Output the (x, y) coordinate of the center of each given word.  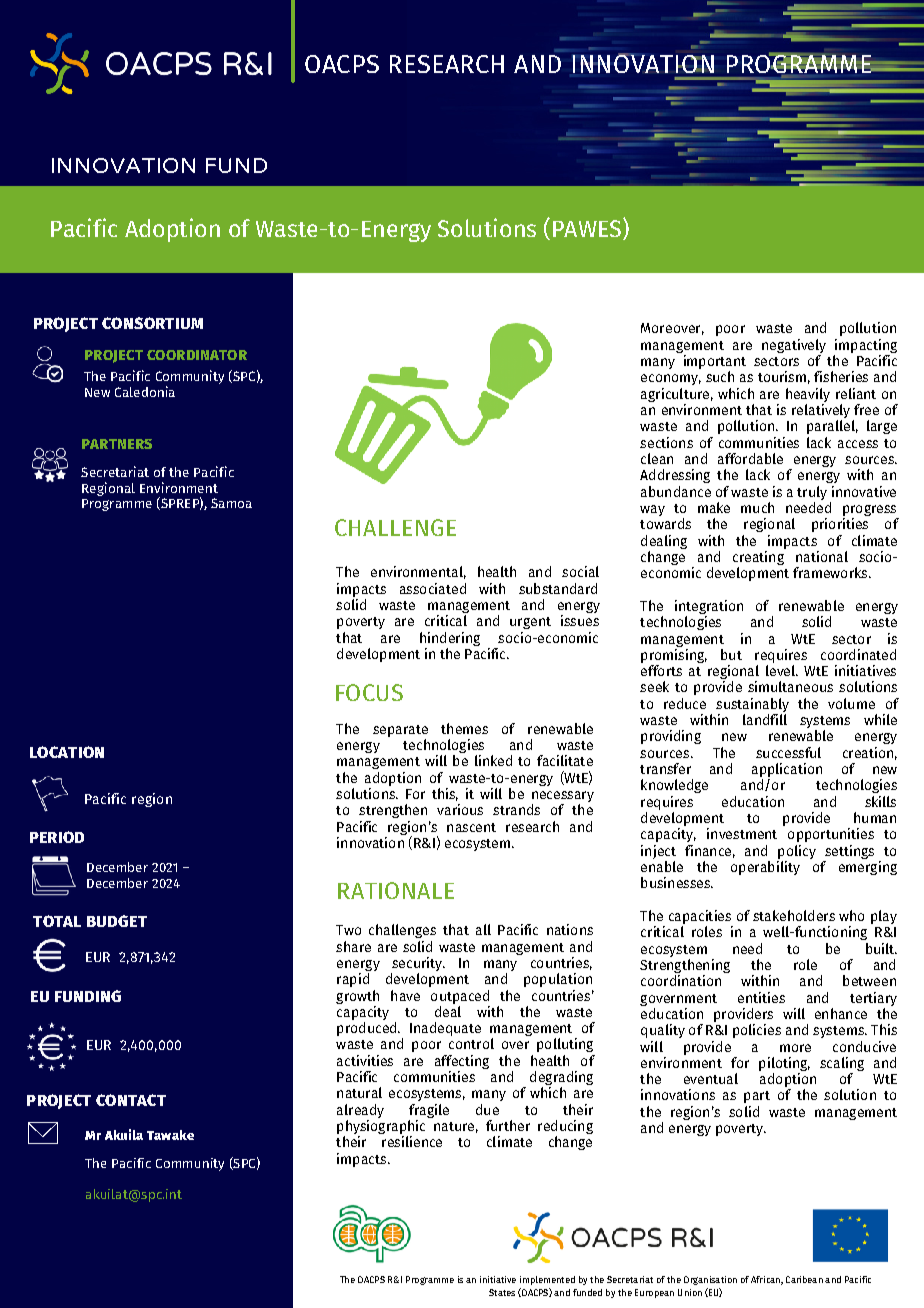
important (715, 362)
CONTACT (131, 1100)
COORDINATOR (197, 355)
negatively (794, 346)
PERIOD (57, 837)
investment (742, 833)
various (460, 809)
